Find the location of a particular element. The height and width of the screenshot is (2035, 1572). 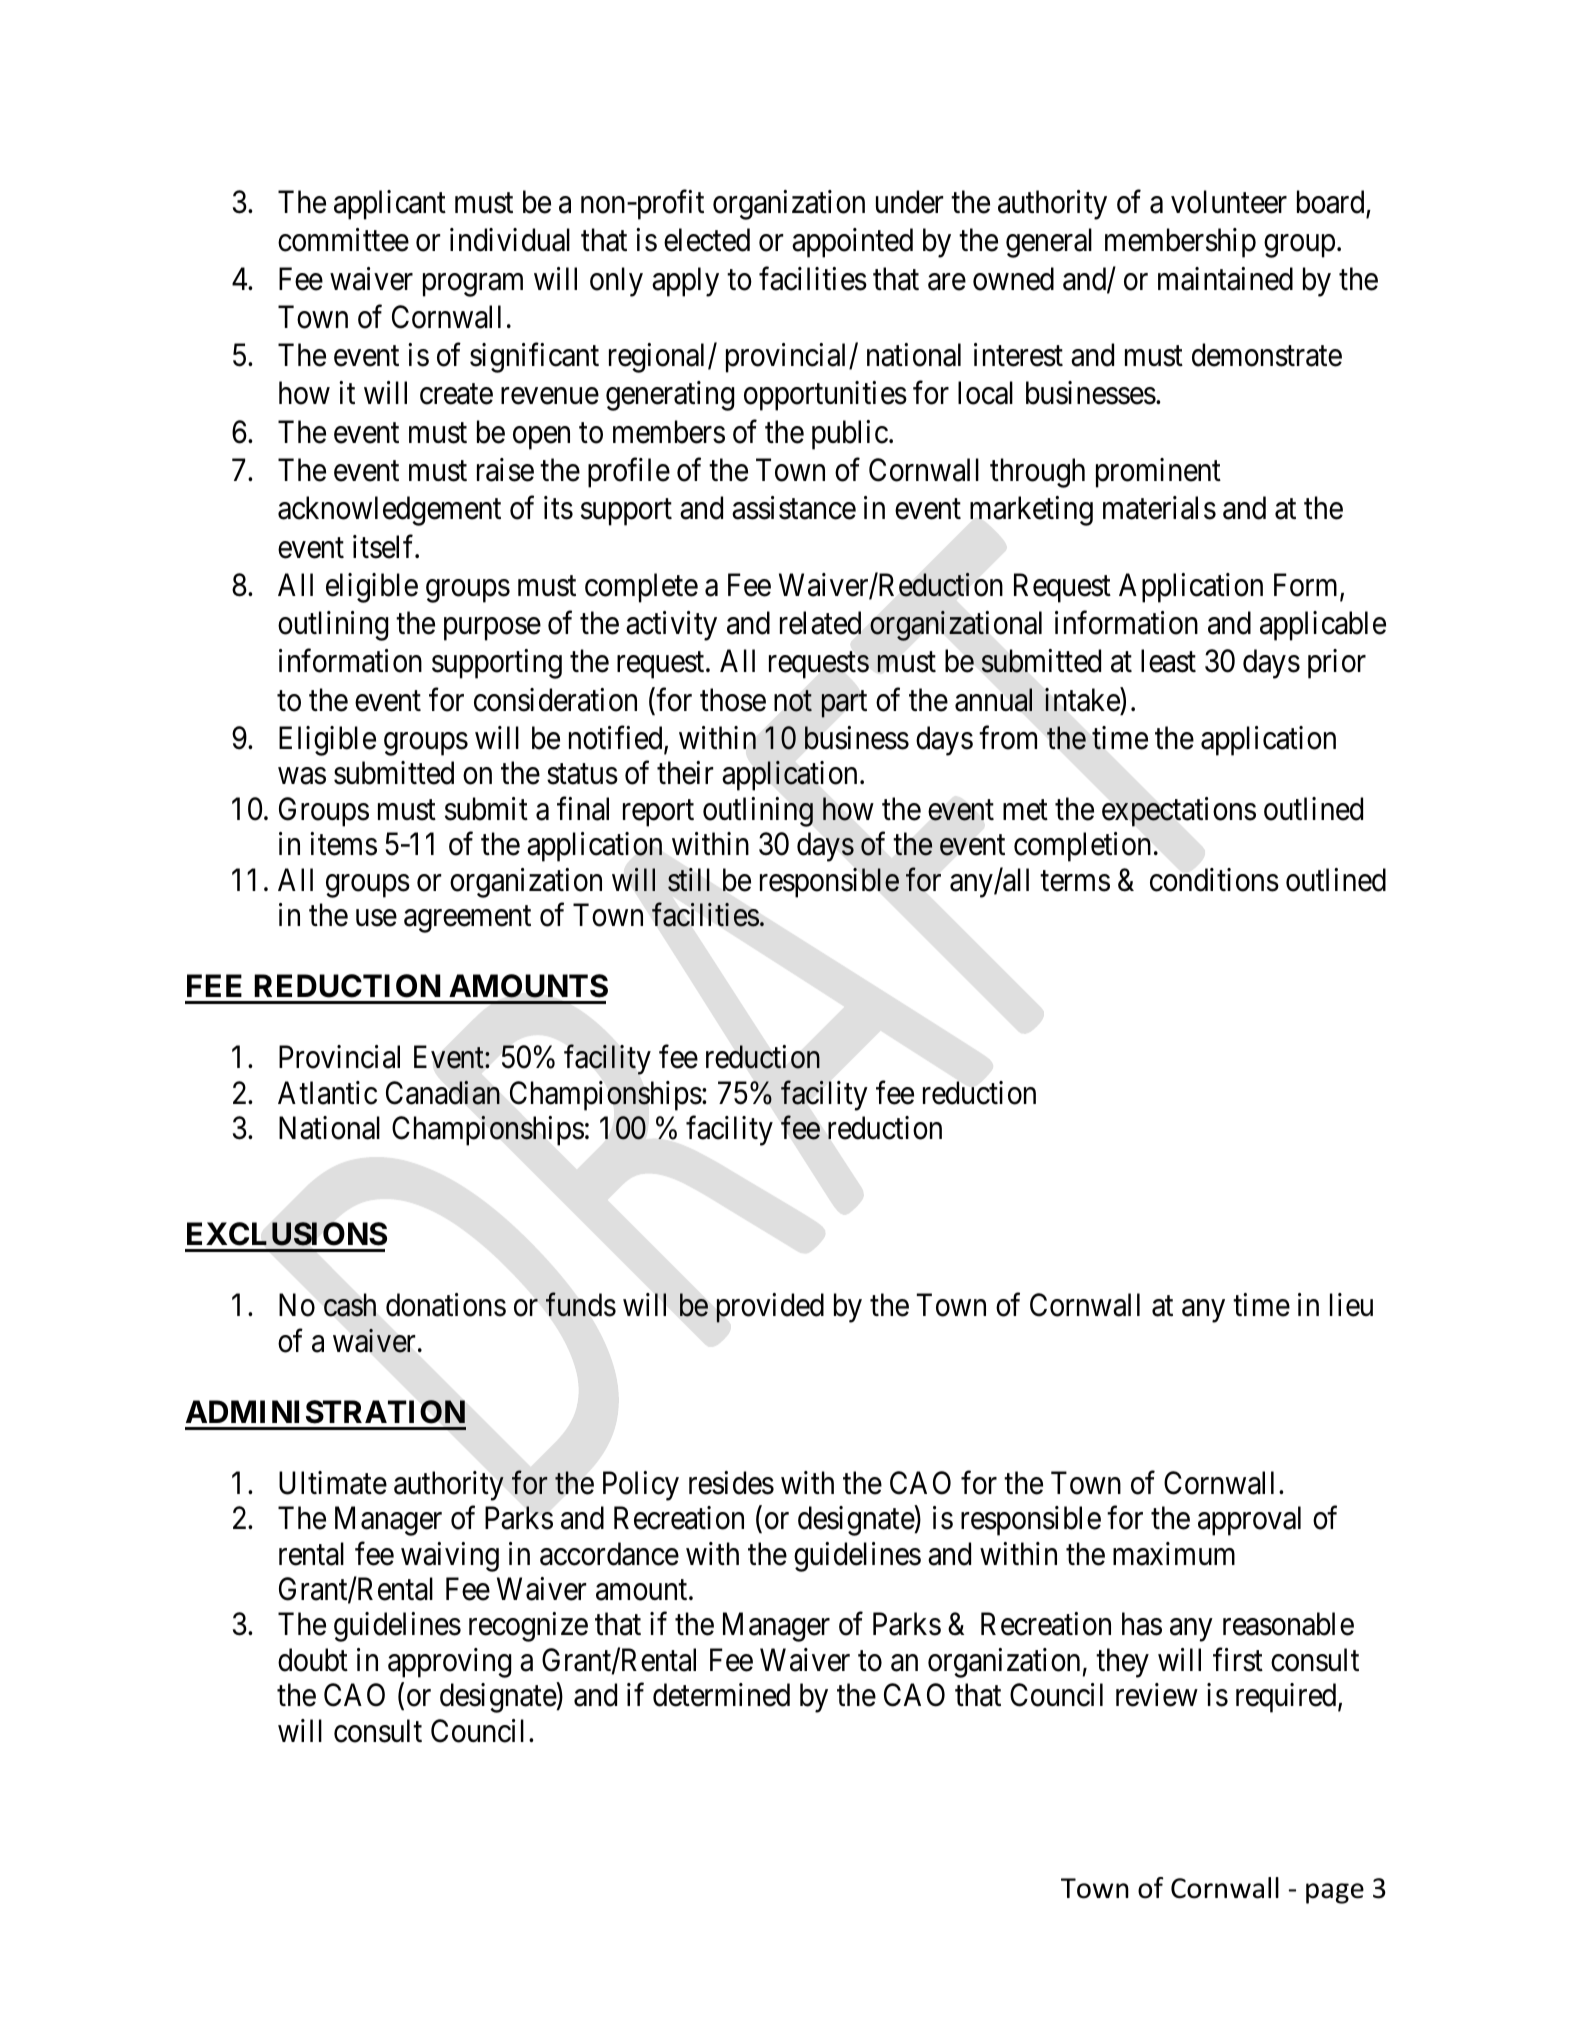

maintained is located at coordinates (1225, 279).
